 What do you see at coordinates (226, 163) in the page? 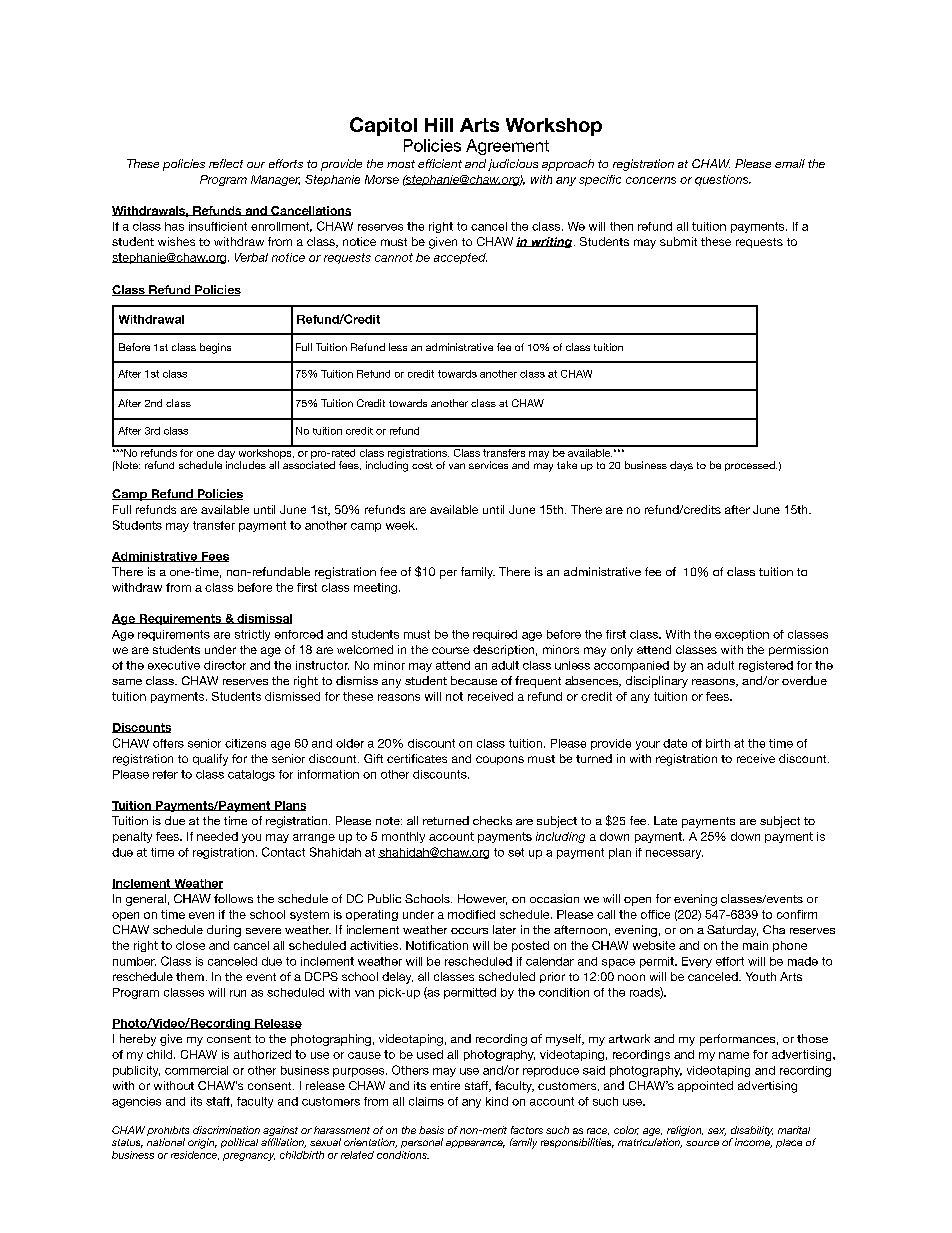
I see `reflect` at bounding box center [226, 163].
